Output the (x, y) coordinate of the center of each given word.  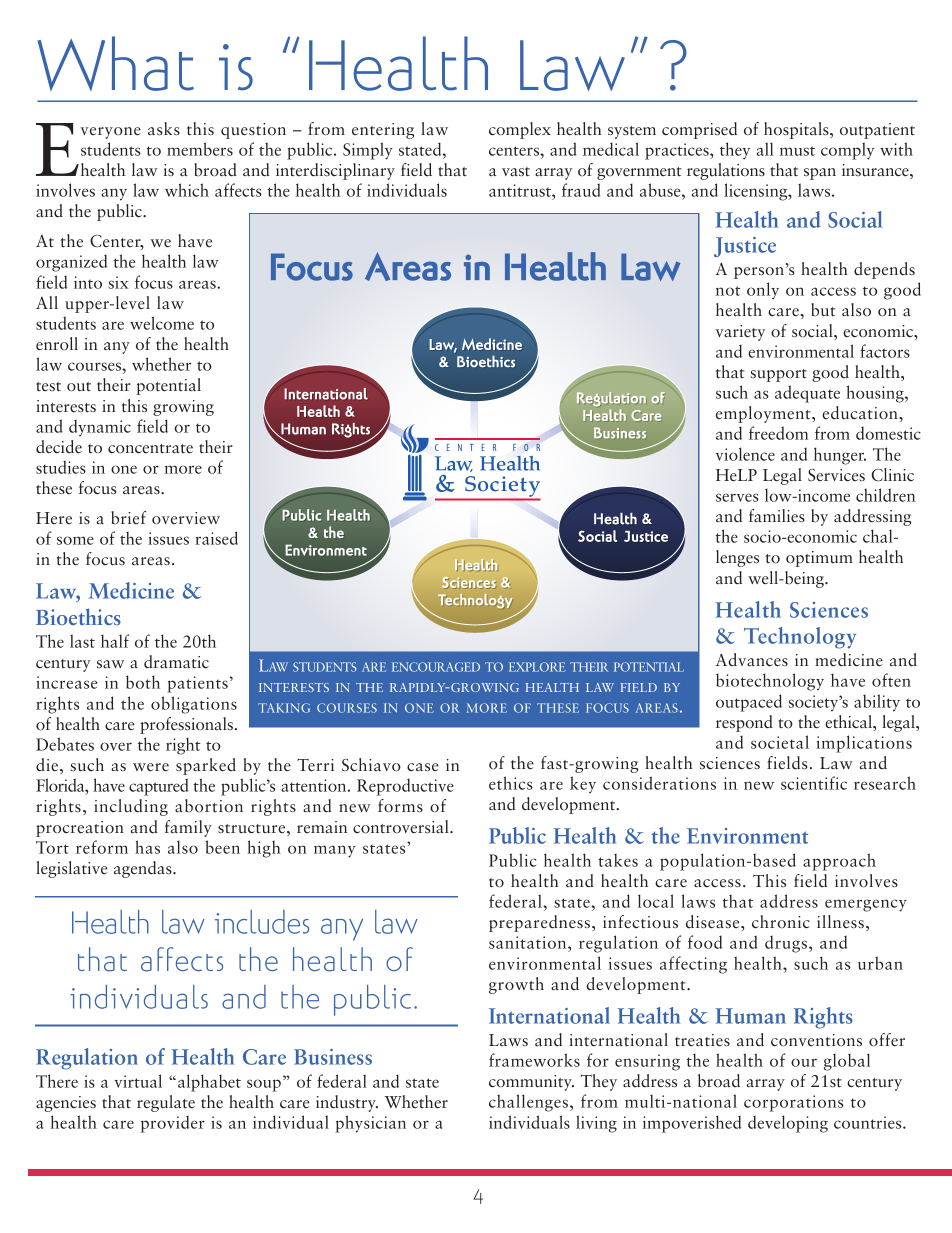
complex (520, 130)
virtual (138, 1081)
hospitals (797, 130)
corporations (794, 1103)
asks (164, 129)
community (531, 1083)
